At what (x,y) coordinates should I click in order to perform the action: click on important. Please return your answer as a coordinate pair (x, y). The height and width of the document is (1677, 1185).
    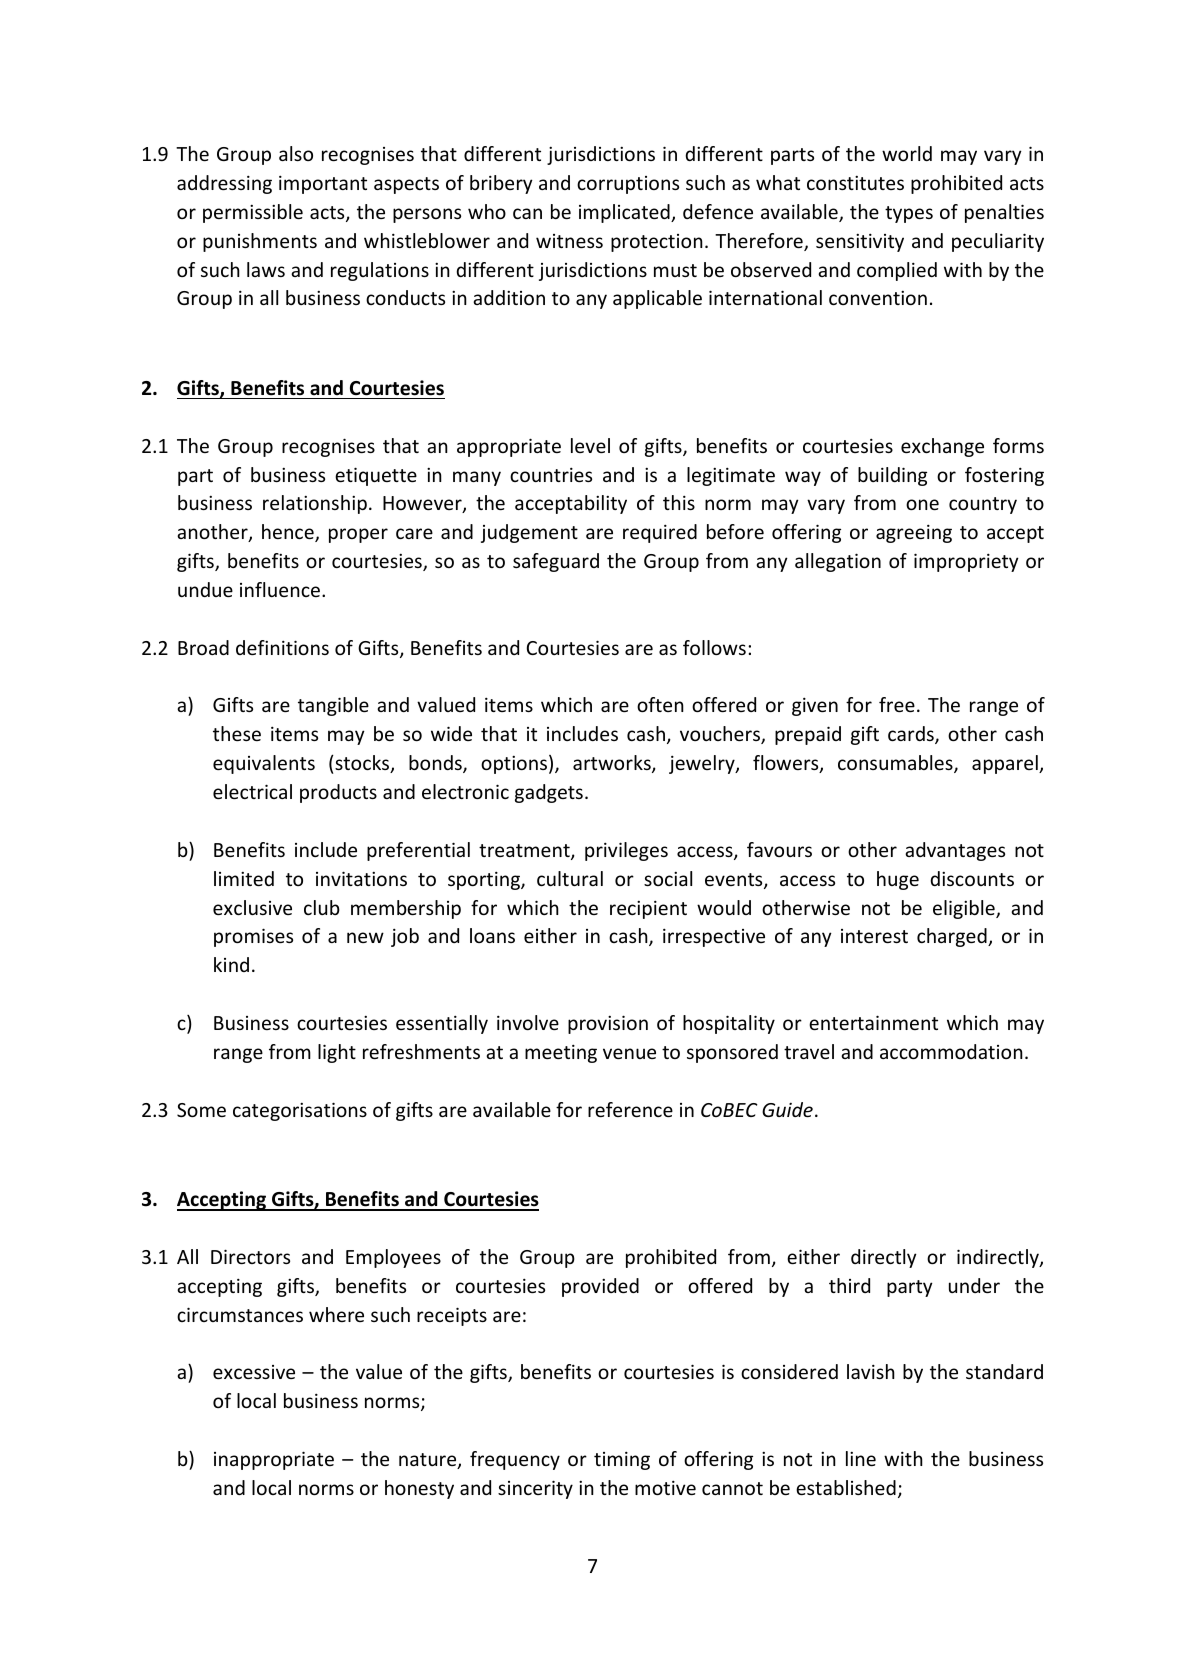
    Looking at the image, I should click on (323, 184).
